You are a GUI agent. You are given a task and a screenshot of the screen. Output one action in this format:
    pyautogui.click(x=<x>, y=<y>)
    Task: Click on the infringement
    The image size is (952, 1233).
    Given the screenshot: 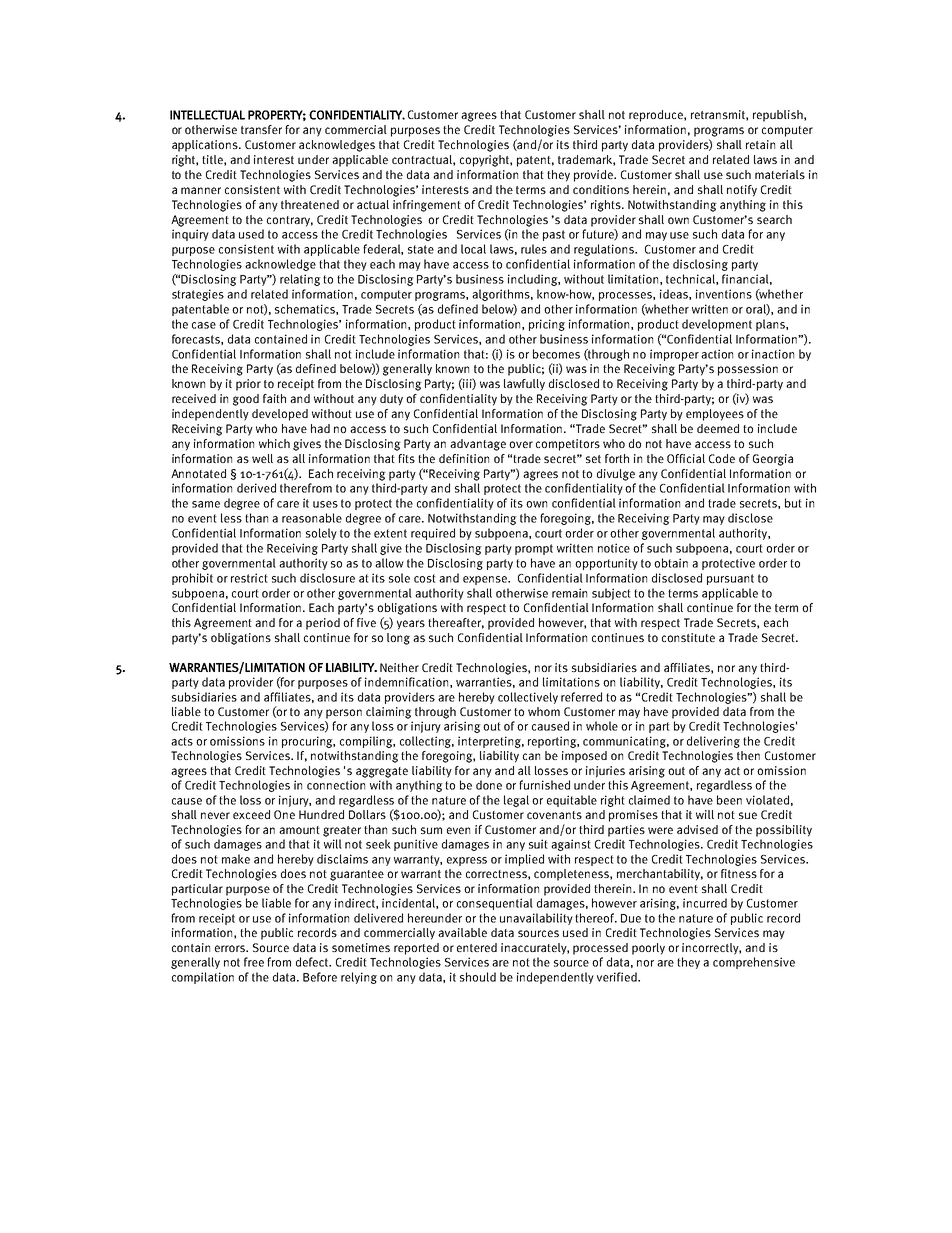 What is the action you would take?
    pyautogui.click(x=427, y=206)
